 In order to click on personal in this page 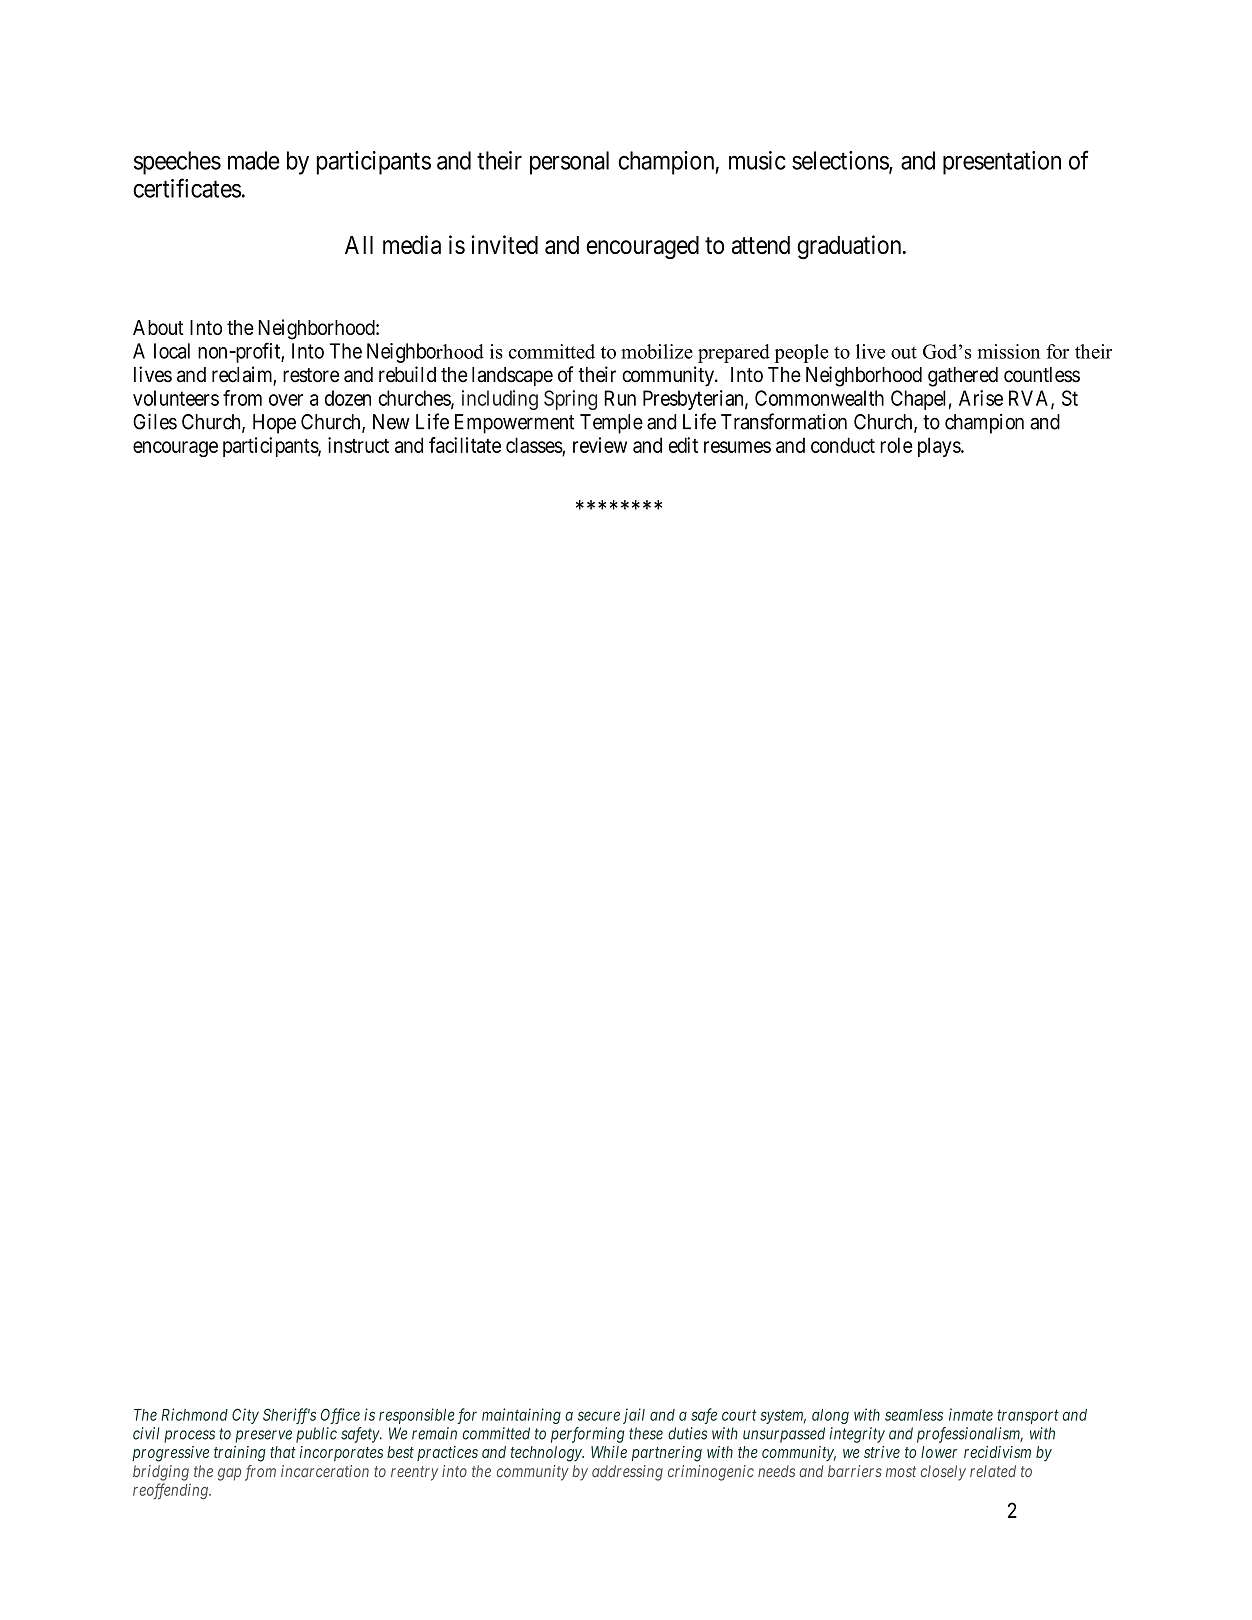, I will do `click(569, 163)`.
